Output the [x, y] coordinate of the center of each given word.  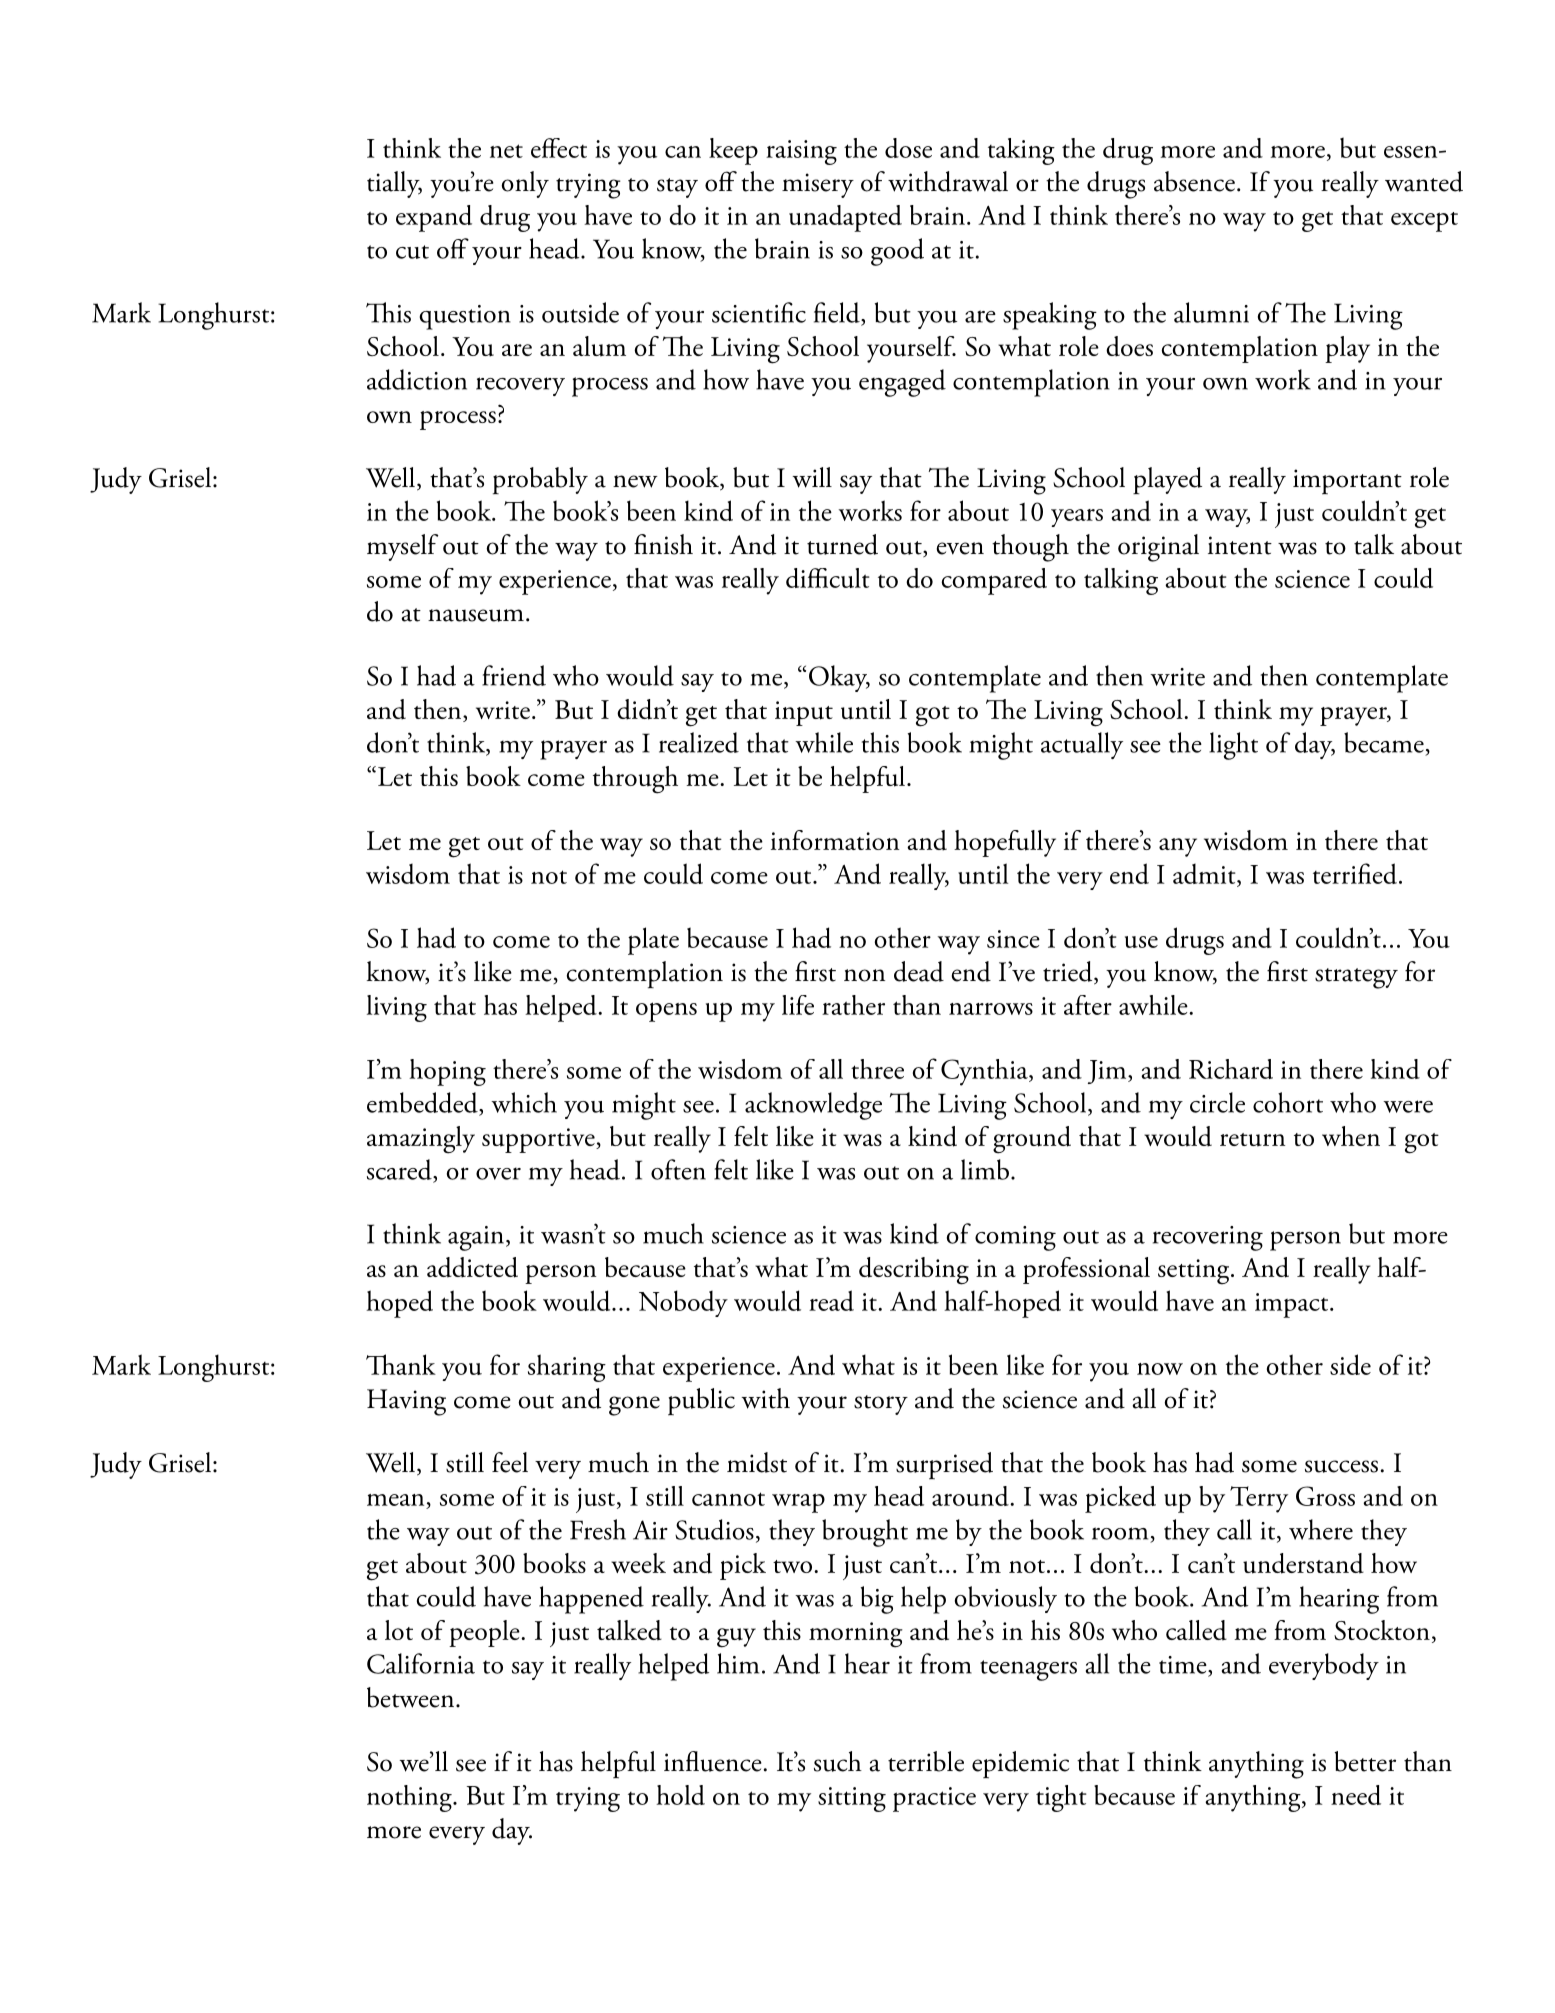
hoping [447, 1072]
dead [919, 971]
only [525, 184]
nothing [410, 1798]
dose [908, 148]
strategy [1356, 978]
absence [1194, 181]
